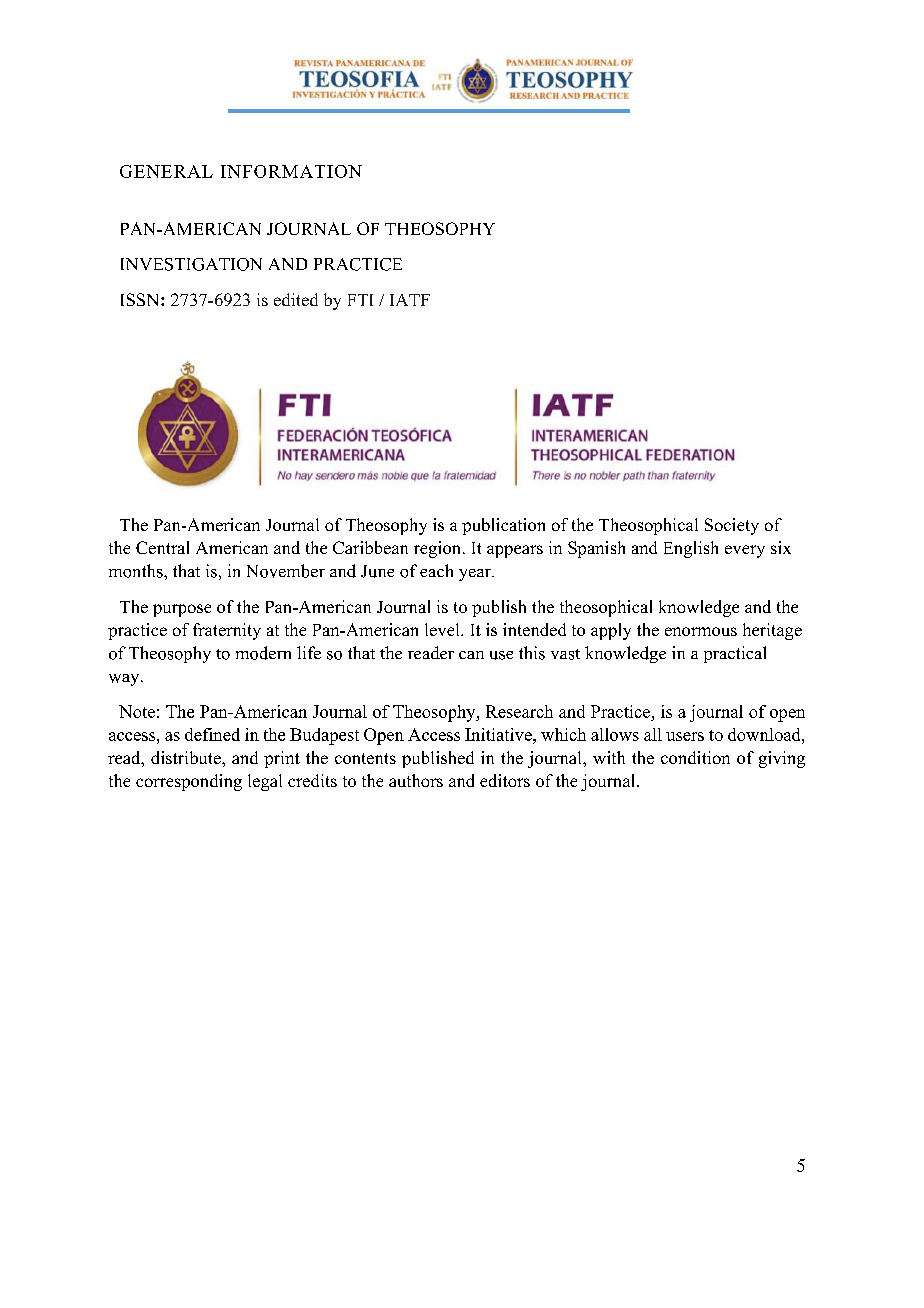 The width and height of the document is (924, 1308). Describe the element at coordinates (187, 757) in the document. I see `distribute` at that location.
